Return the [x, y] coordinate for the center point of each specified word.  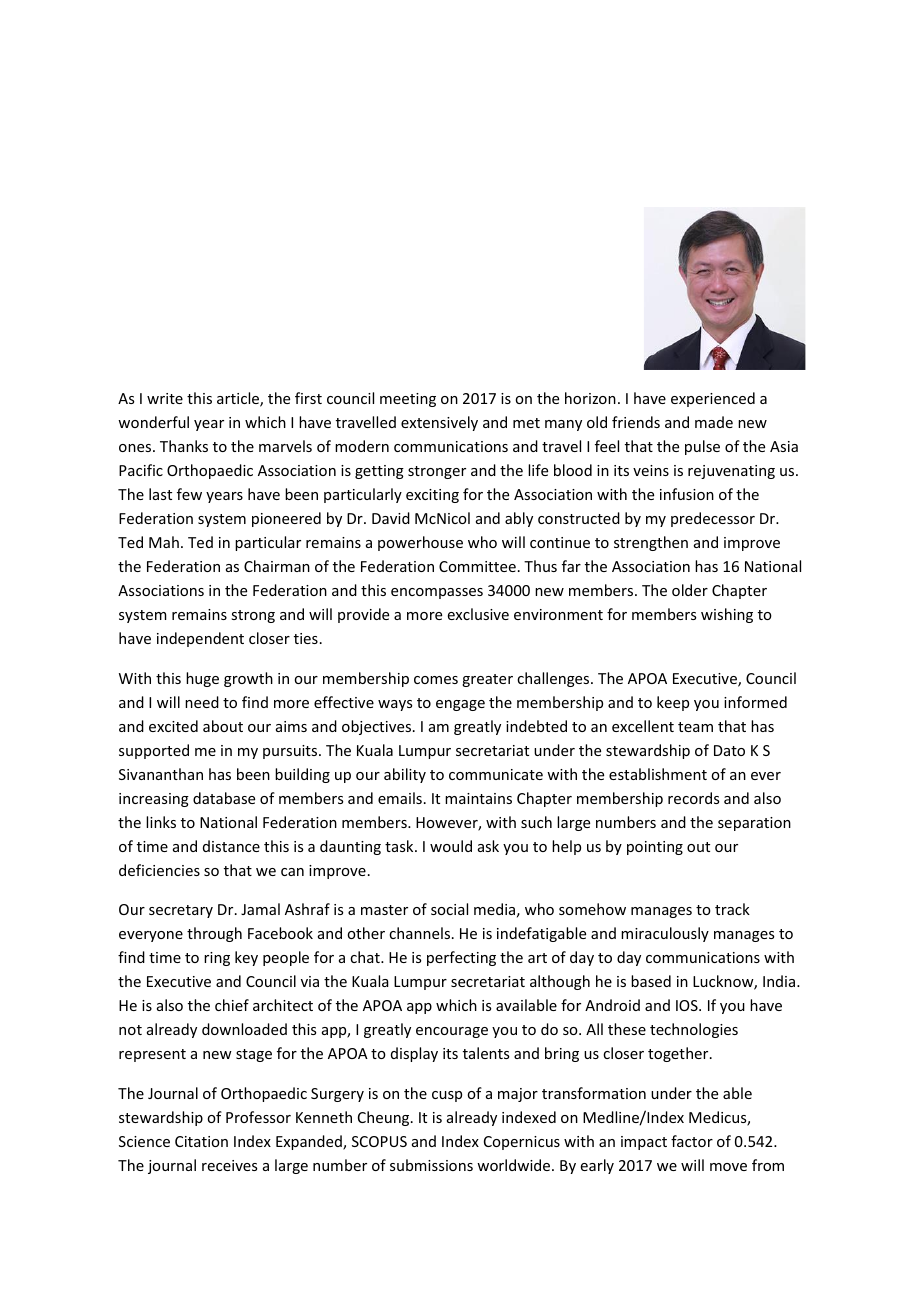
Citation [201, 1141]
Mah [164, 542]
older [690, 590]
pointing [655, 848]
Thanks [184, 446]
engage [460, 705]
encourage [452, 1032]
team [695, 727]
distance [231, 846]
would [451, 846]
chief [232, 1005]
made [714, 422]
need [202, 702]
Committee [477, 566]
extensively [439, 423]
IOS [688, 1005]
